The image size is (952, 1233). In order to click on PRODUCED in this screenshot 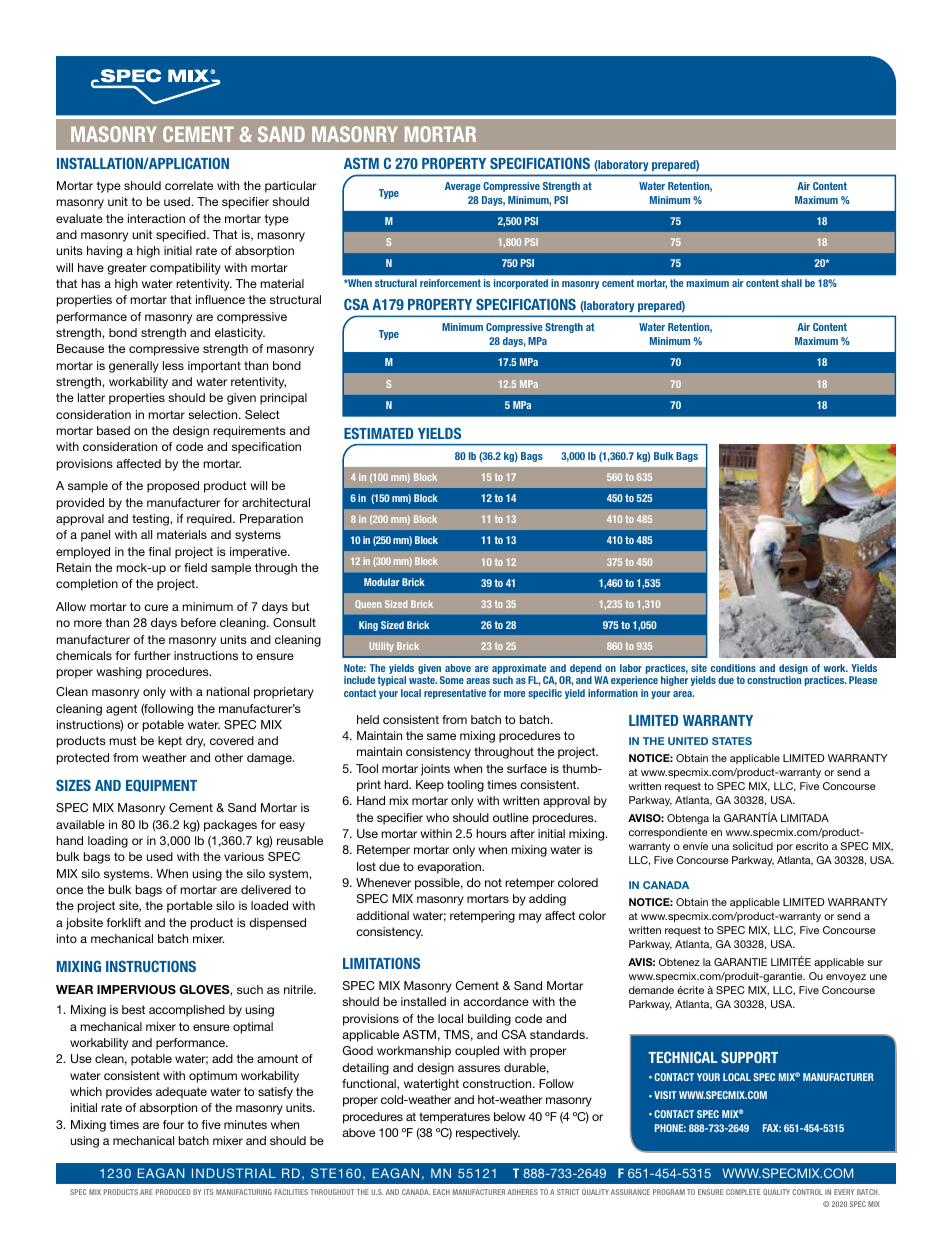, I will do `click(173, 1192)`.
